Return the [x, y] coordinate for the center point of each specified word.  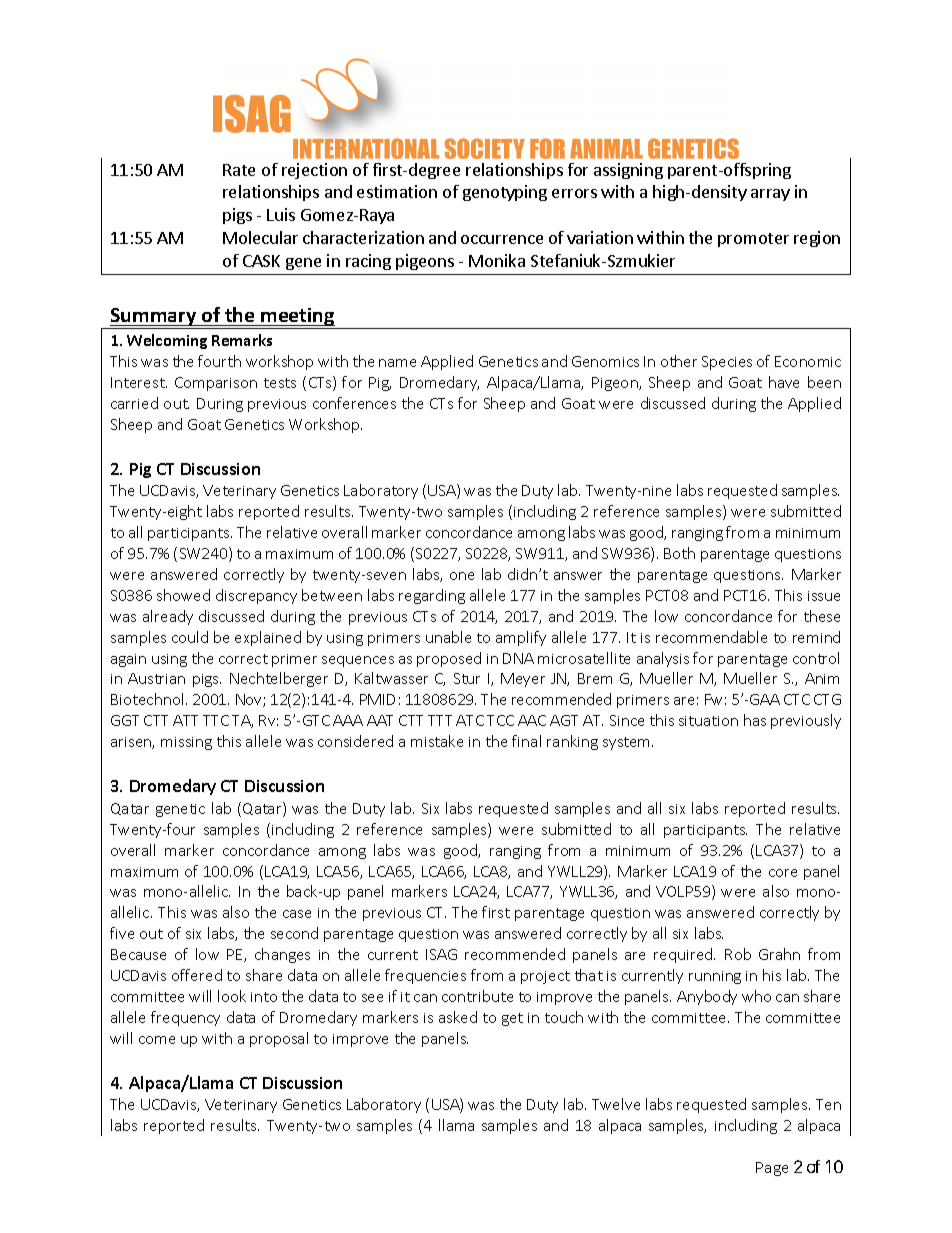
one [462, 576]
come [157, 1040]
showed [183, 595]
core [783, 873]
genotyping [505, 193]
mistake [437, 741]
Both [679, 553]
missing [186, 743]
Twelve [616, 1104]
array [770, 195]
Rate [239, 170]
